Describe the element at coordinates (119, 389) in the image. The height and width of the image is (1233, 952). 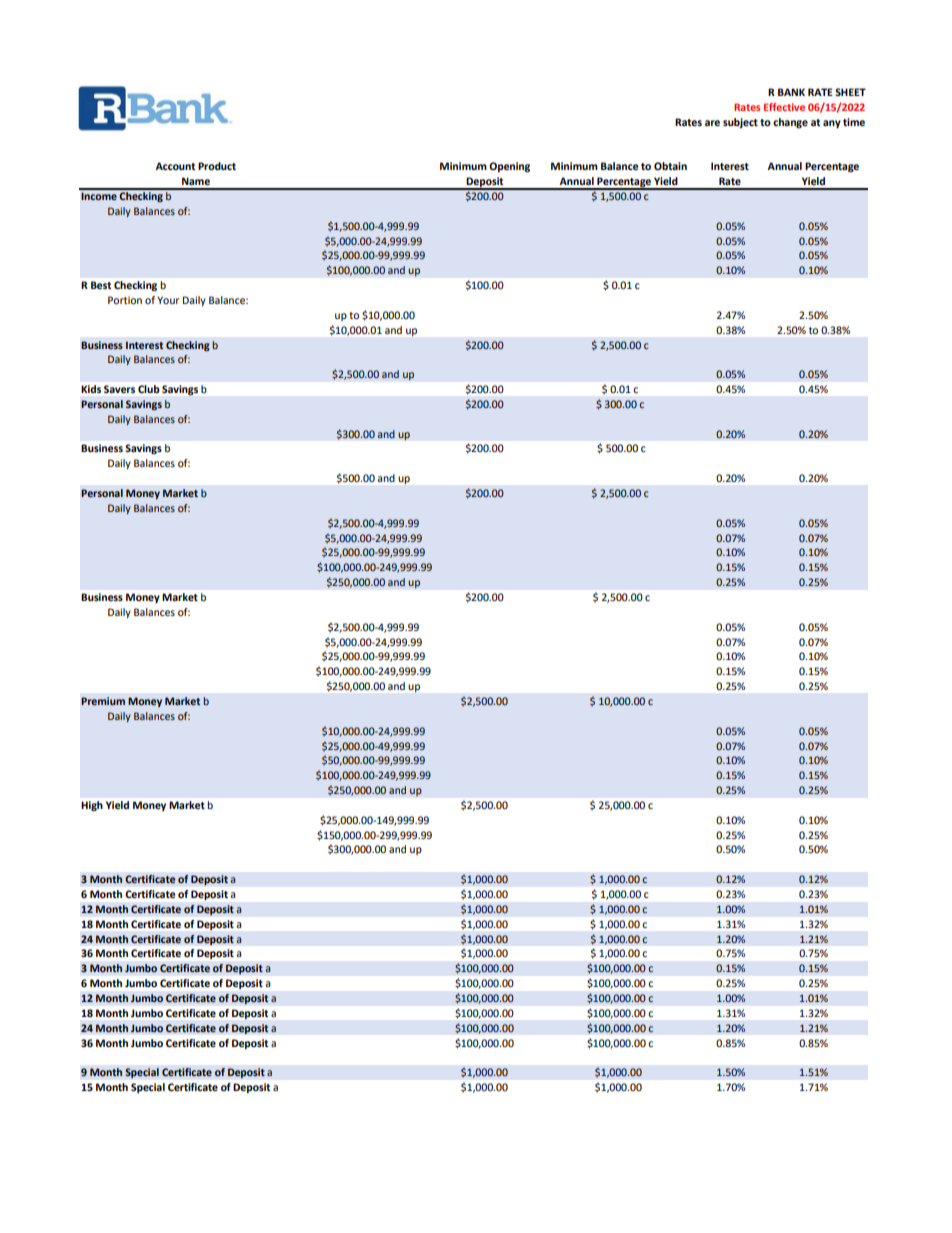
I see `Savers` at that location.
